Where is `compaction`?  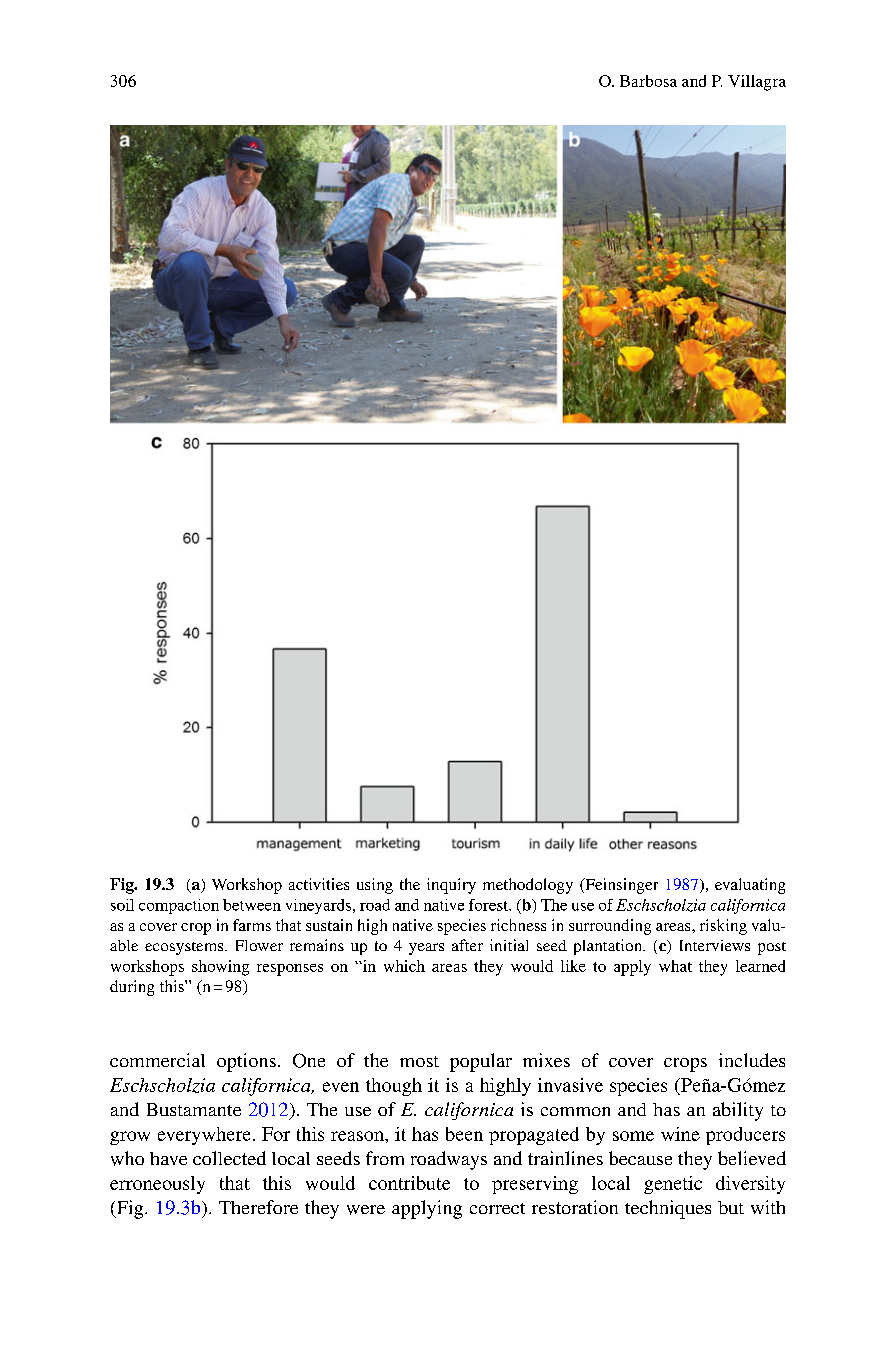
compaction is located at coordinates (179, 906).
